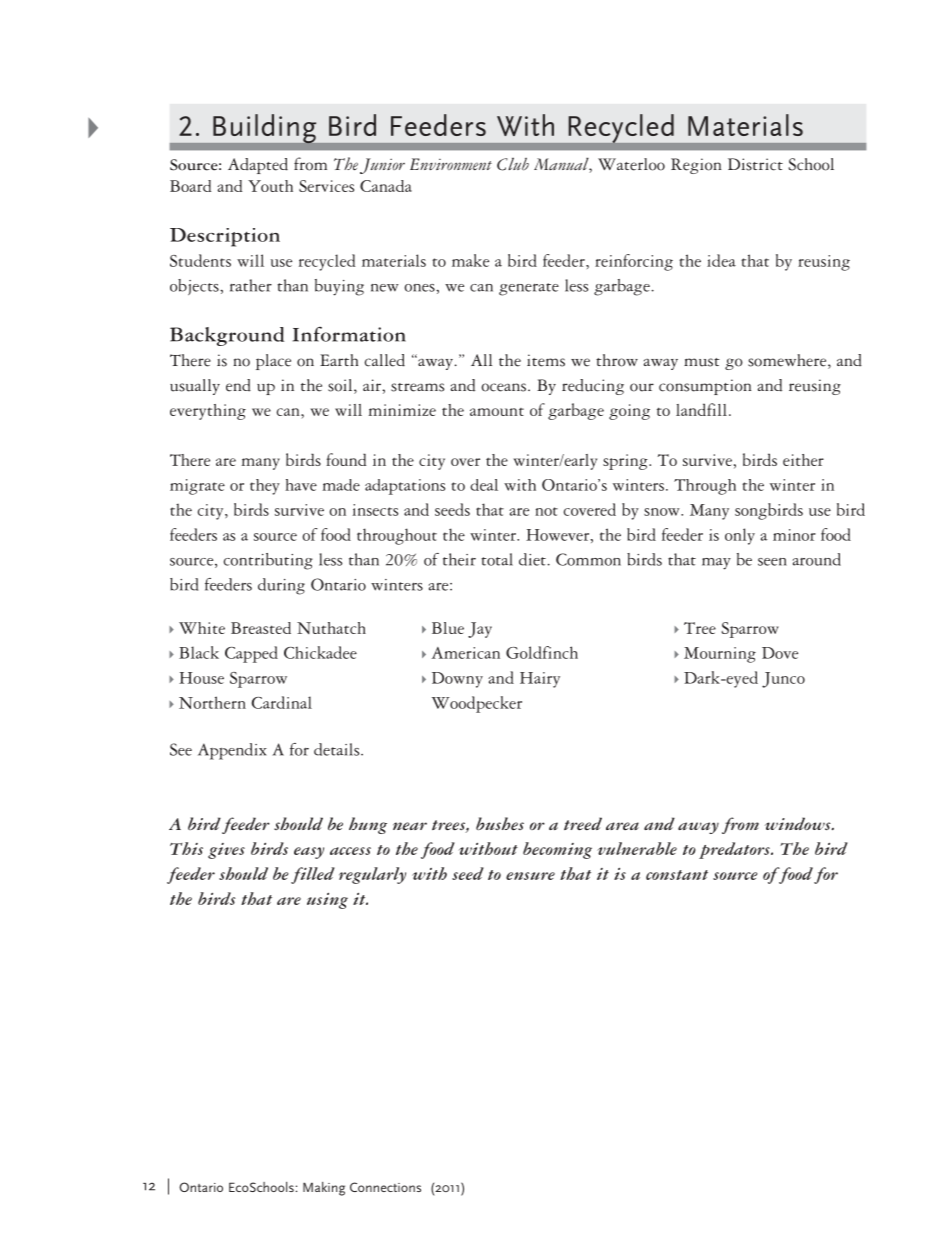  Describe the element at coordinates (513, 164) in the screenshot. I see `Club` at that location.
